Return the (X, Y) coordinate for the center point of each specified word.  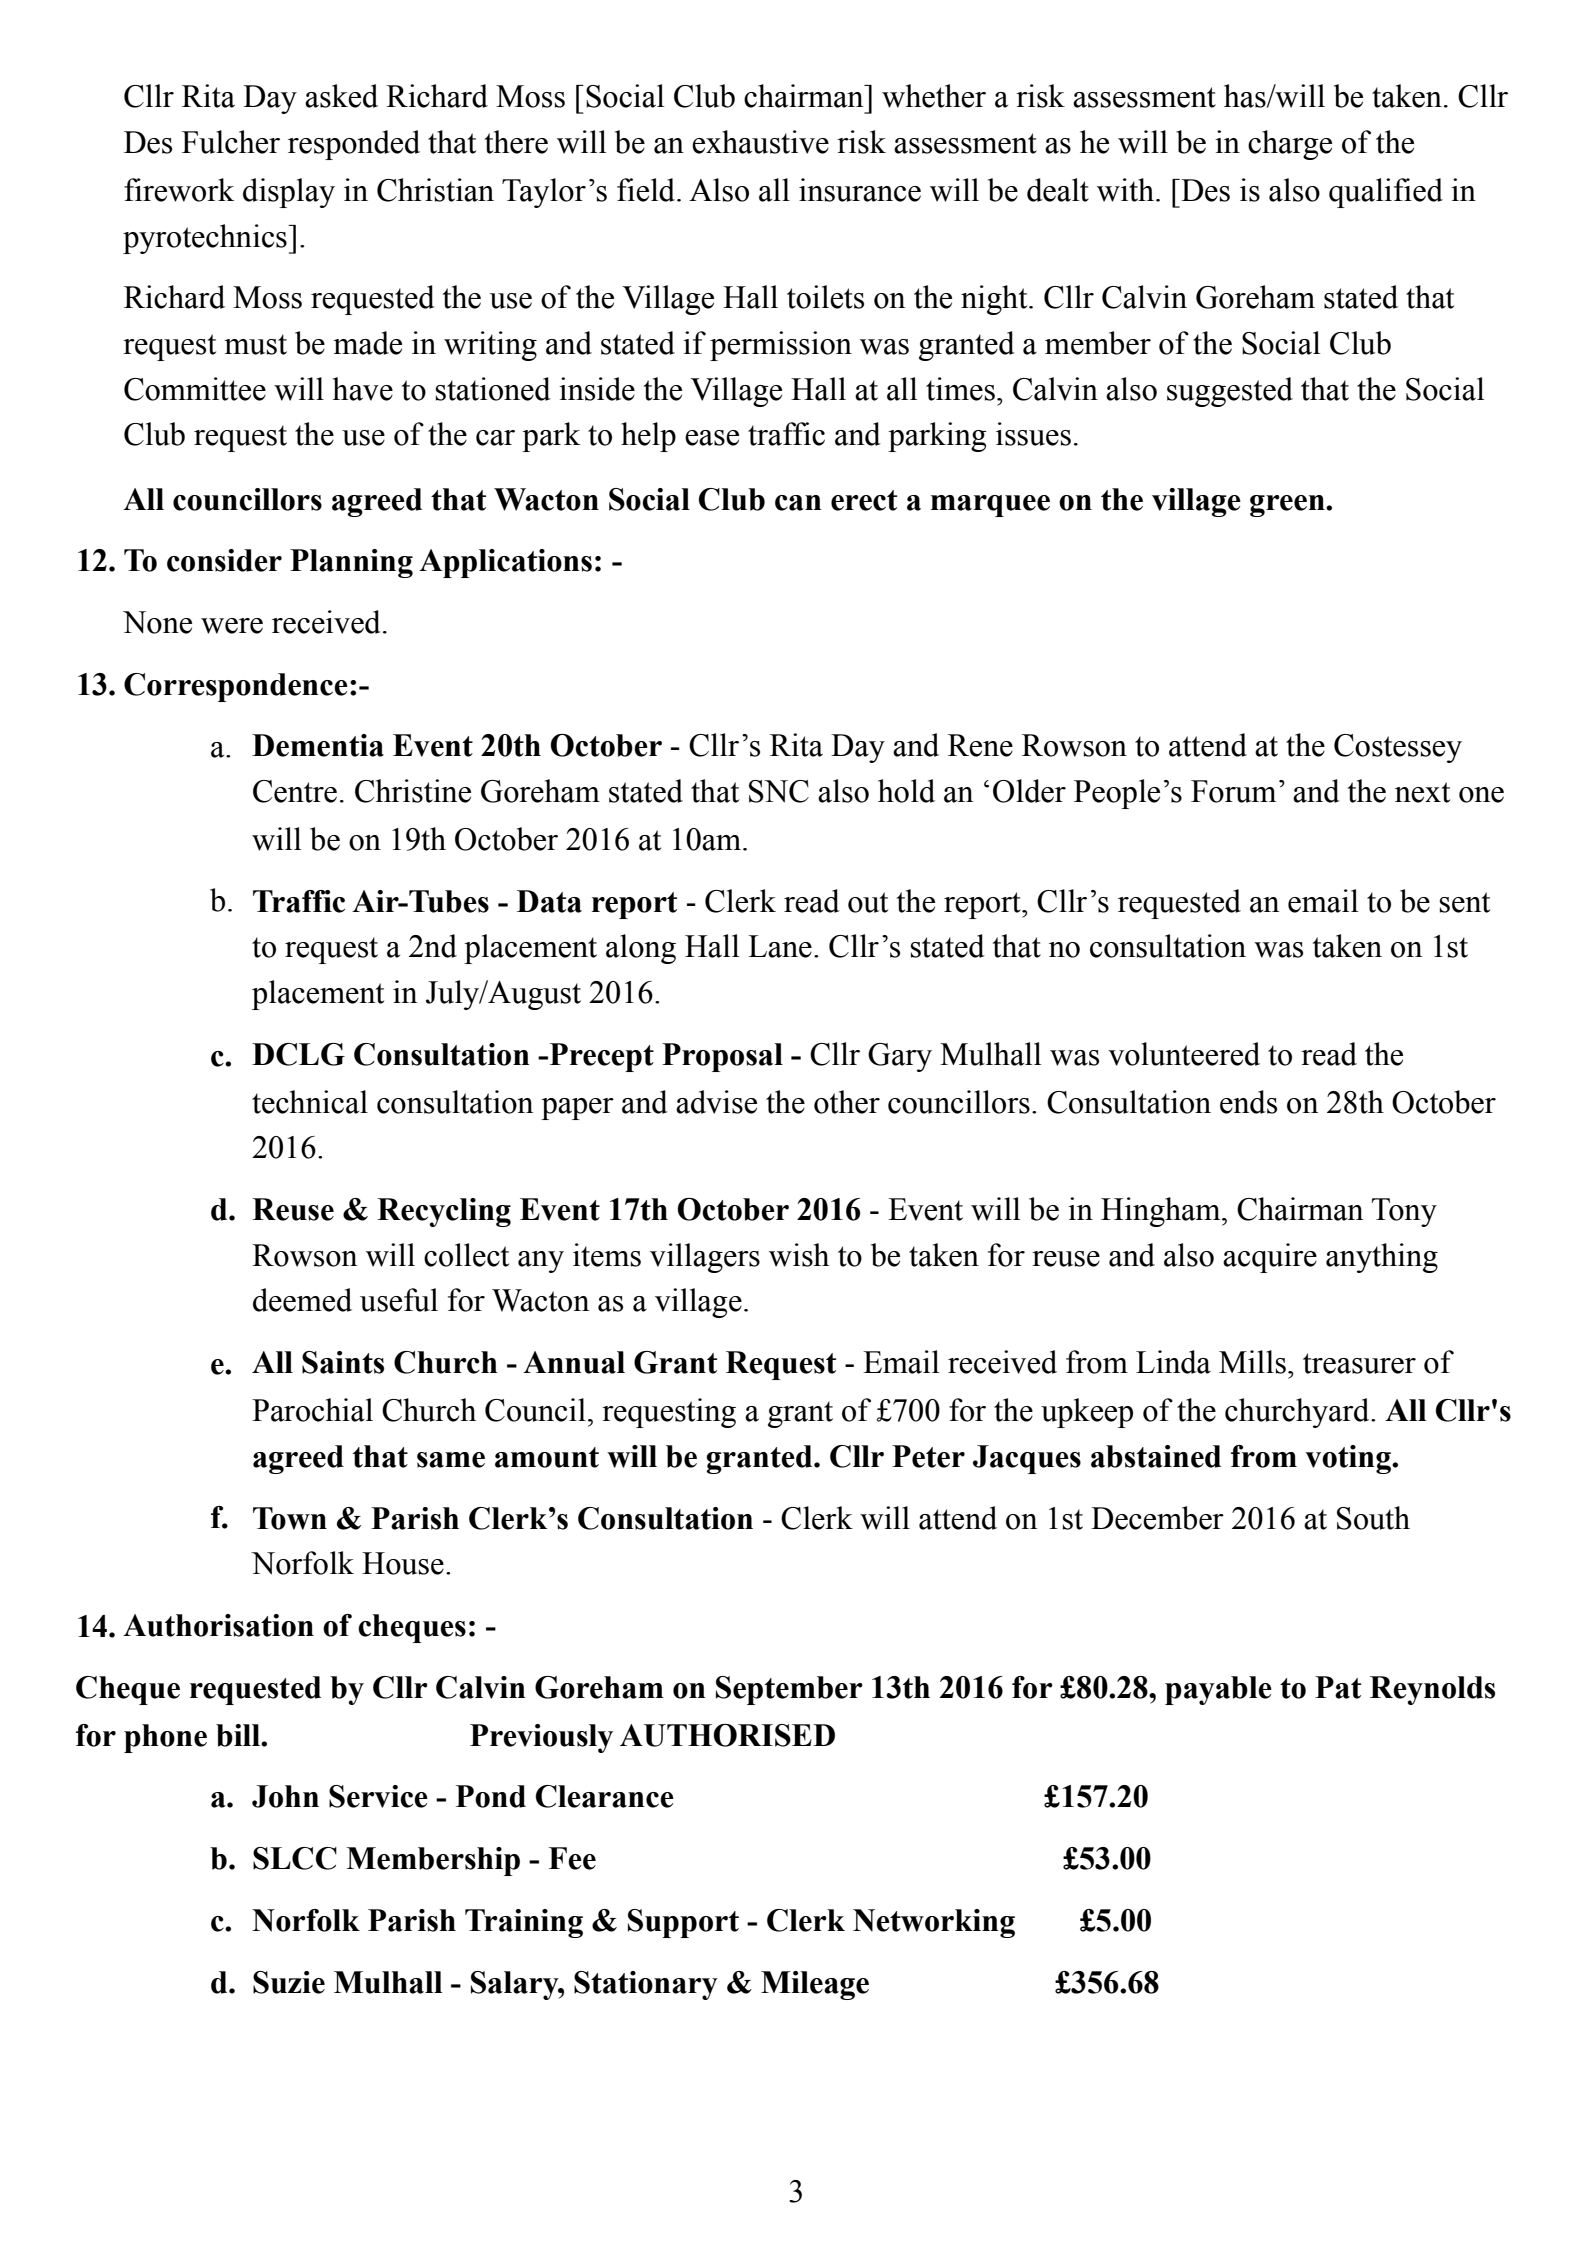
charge (1290, 145)
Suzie (289, 1982)
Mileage (815, 1985)
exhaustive (760, 142)
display (289, 193)
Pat (1338, 1687)
